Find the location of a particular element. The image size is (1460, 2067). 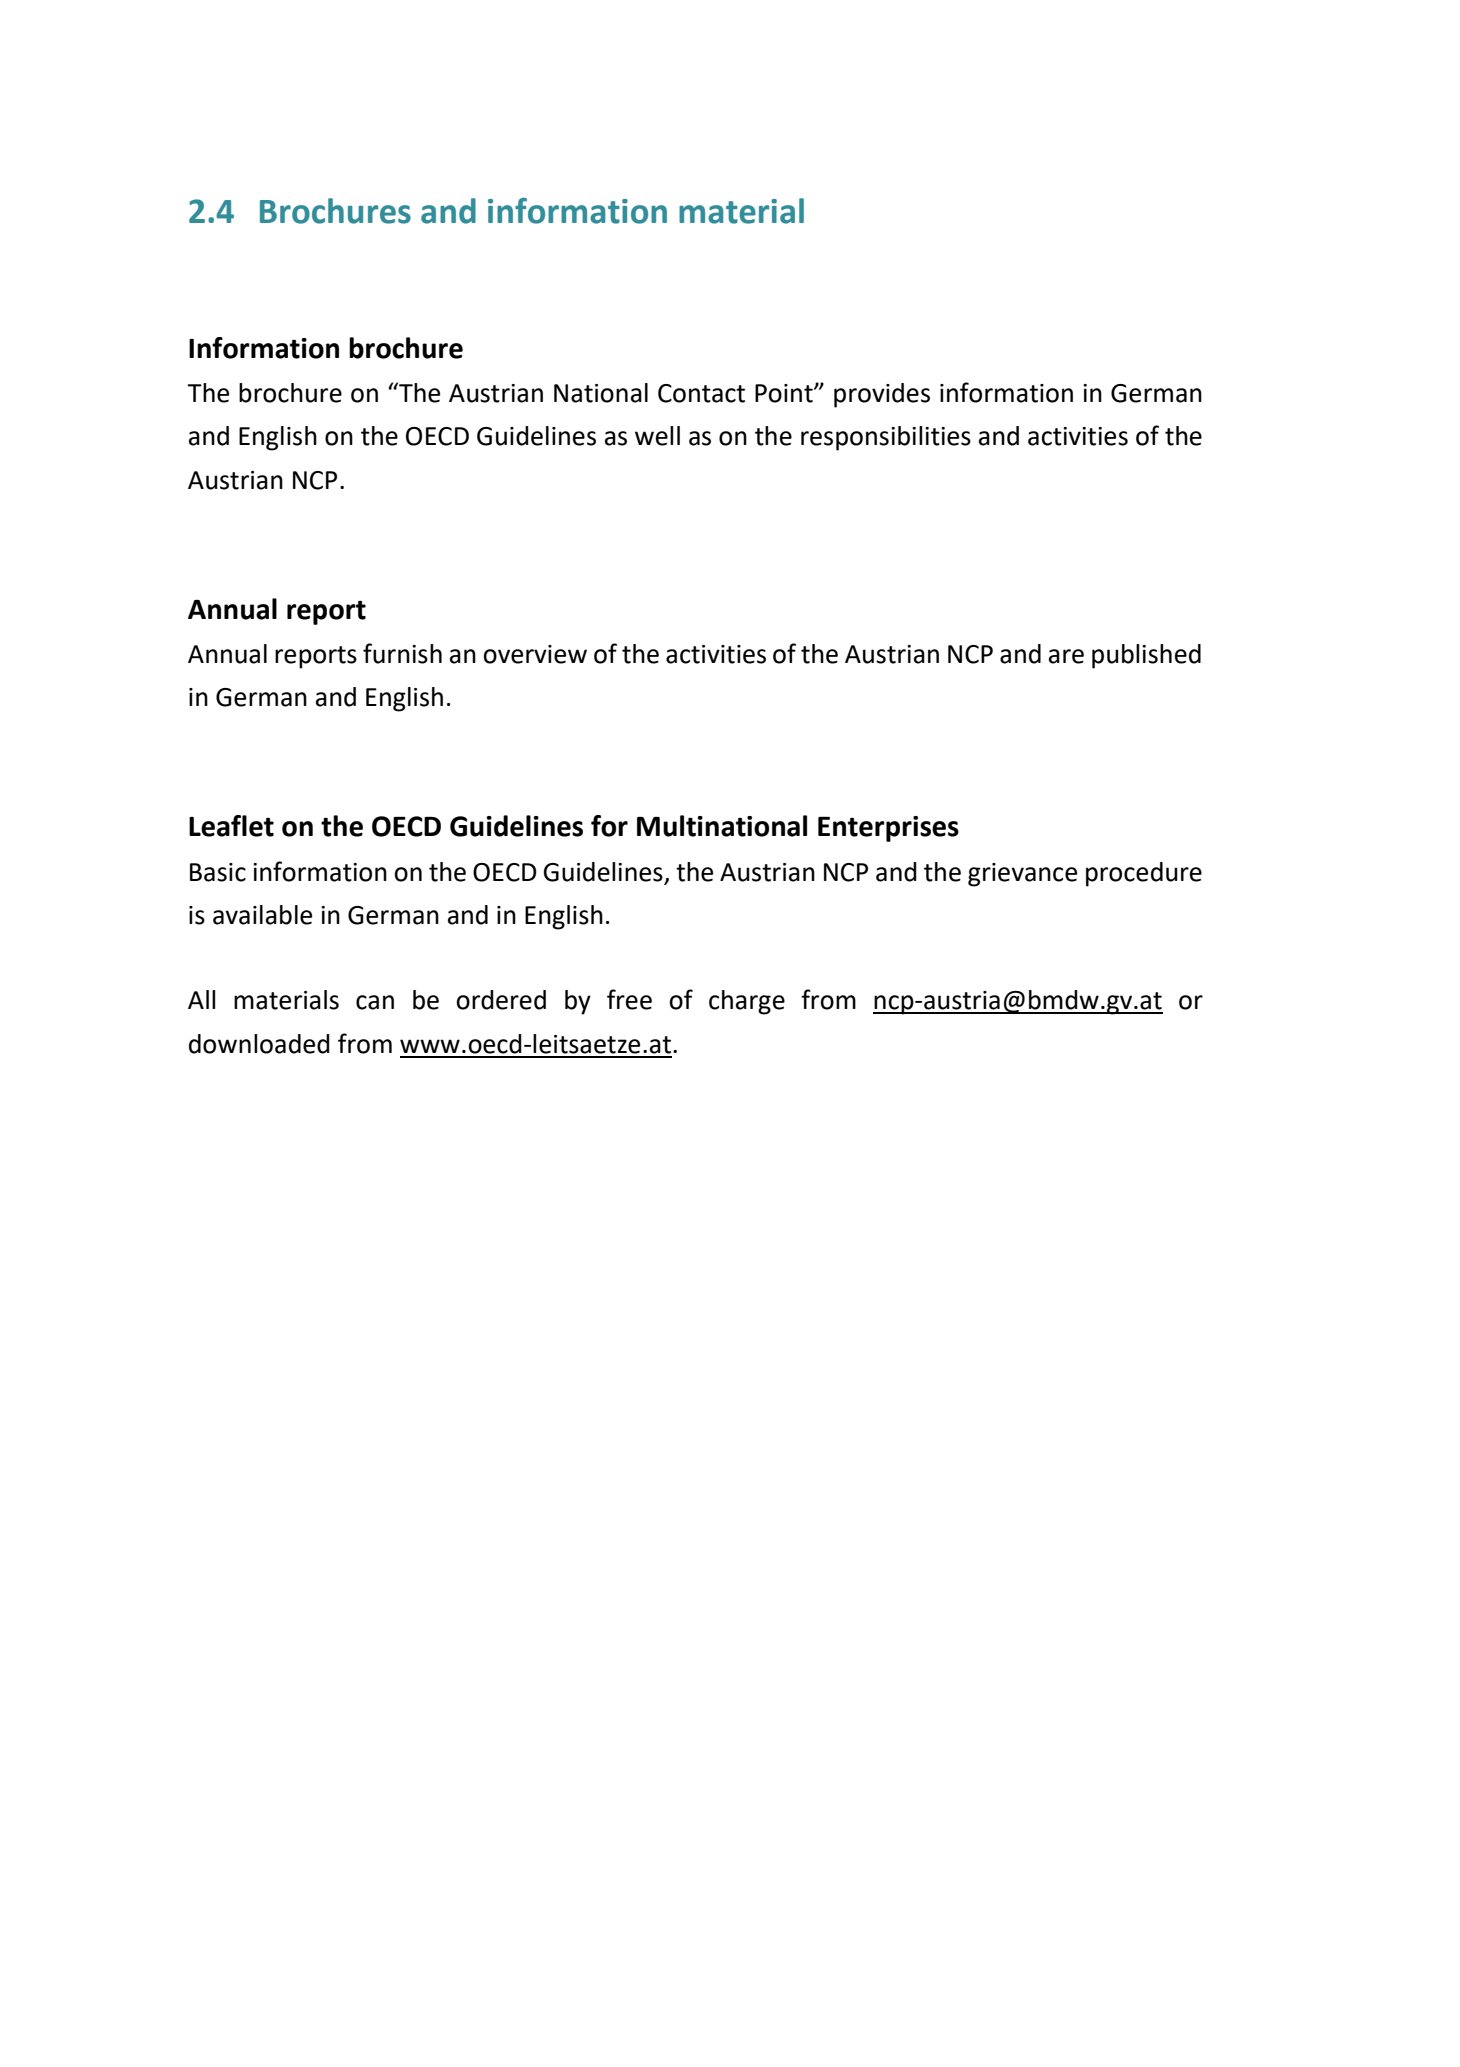

well is located at coordinates (657, 436).
